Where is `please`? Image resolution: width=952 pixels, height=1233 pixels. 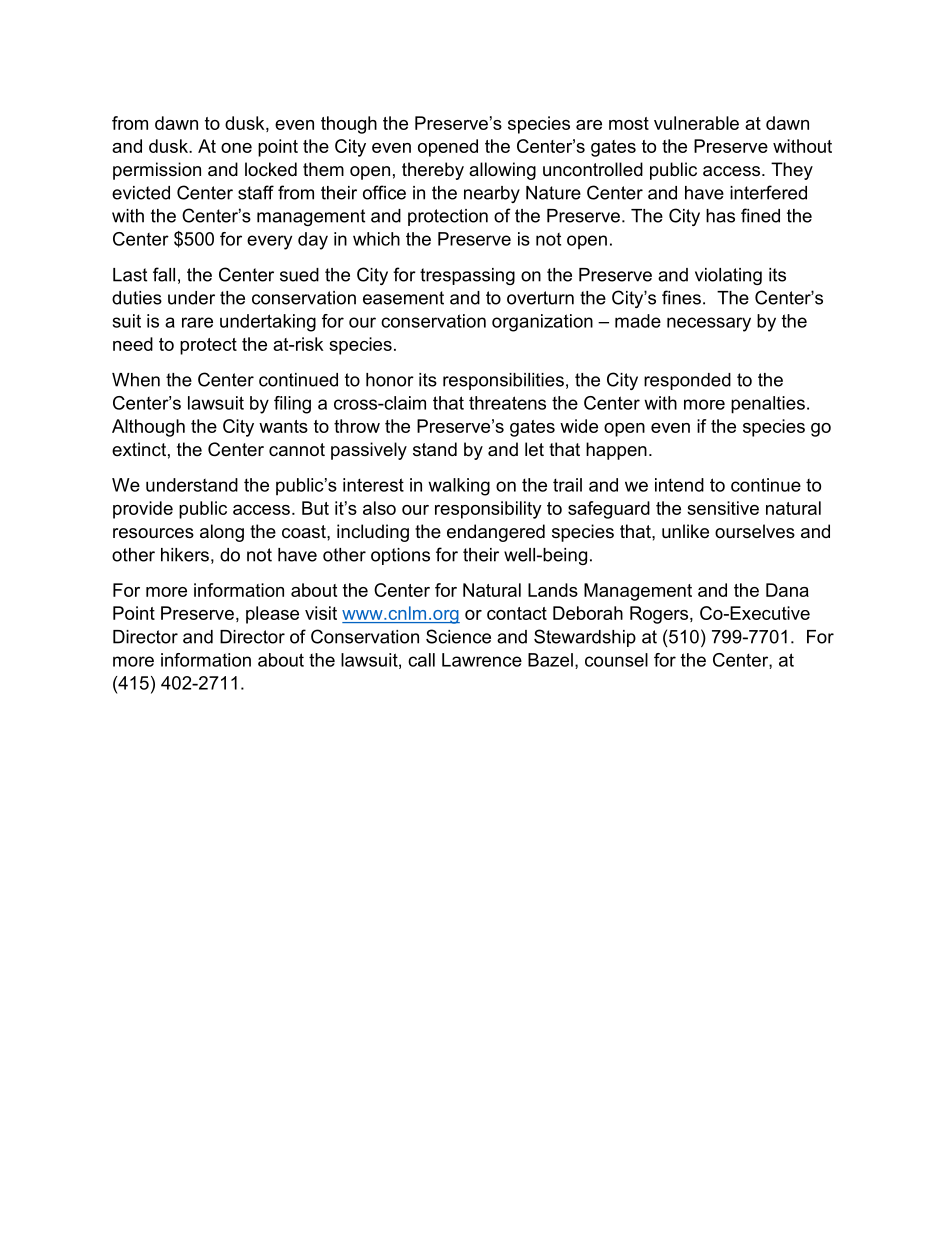
please is located at coordinates (272, 615).
